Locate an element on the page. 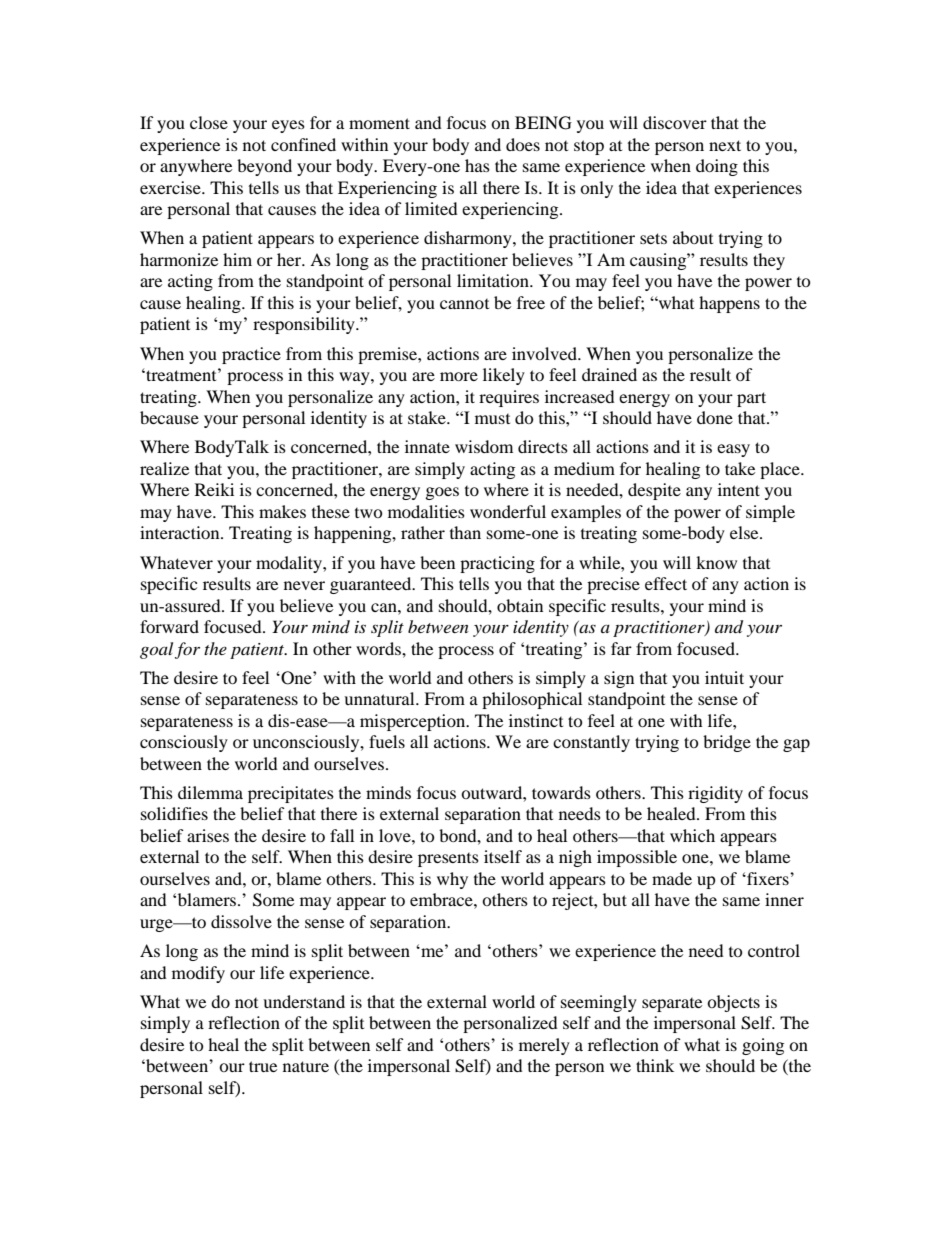 Image resolution: width=952 pixels, height=1233 pixels. modality is located at coordinates (290, 564).
